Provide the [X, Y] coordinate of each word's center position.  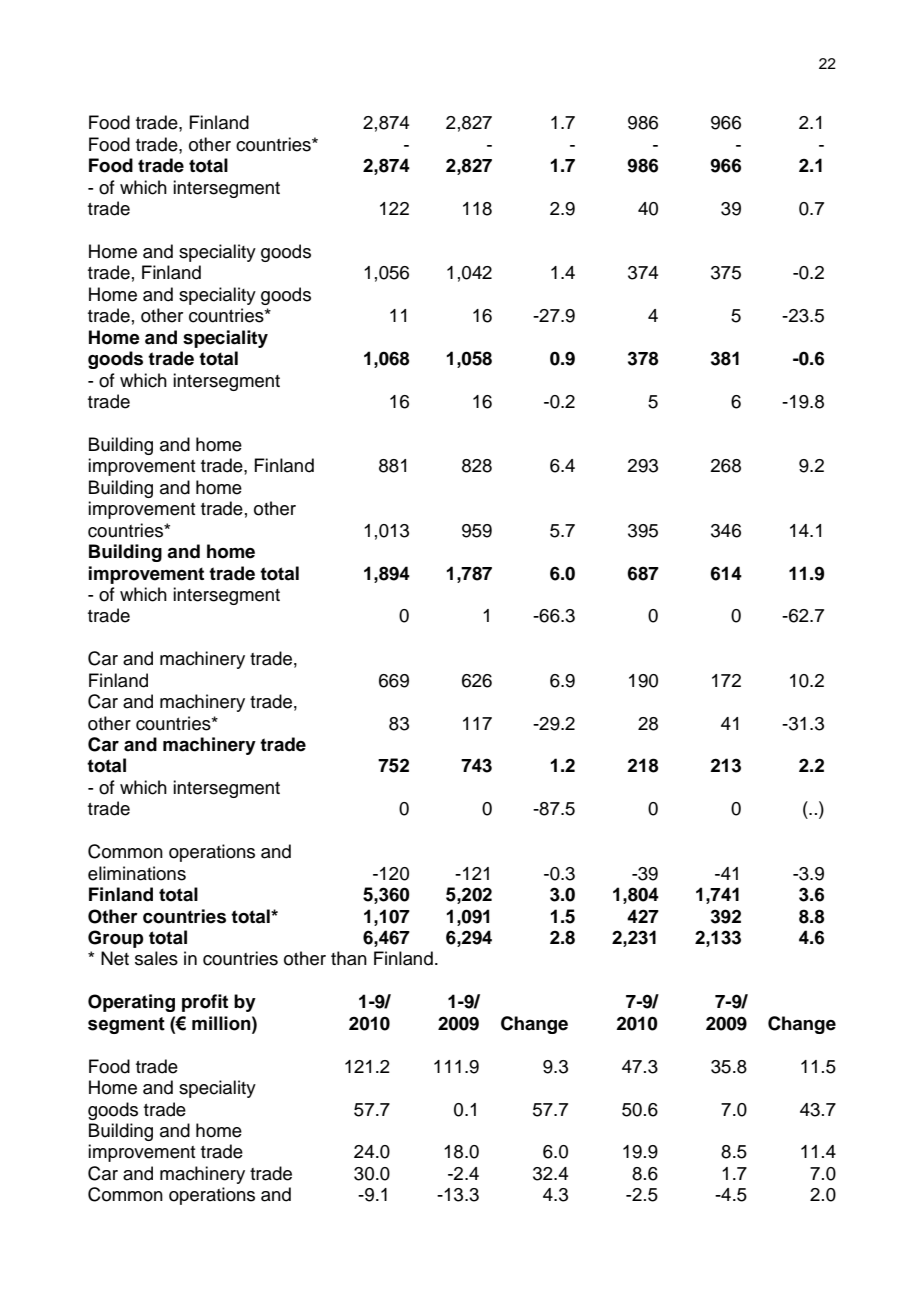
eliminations [137, 873]
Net [115, 958]
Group [116, 939]
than [349, 958]
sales [156, 958]
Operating [131, 1003]
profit [205, 1003]
